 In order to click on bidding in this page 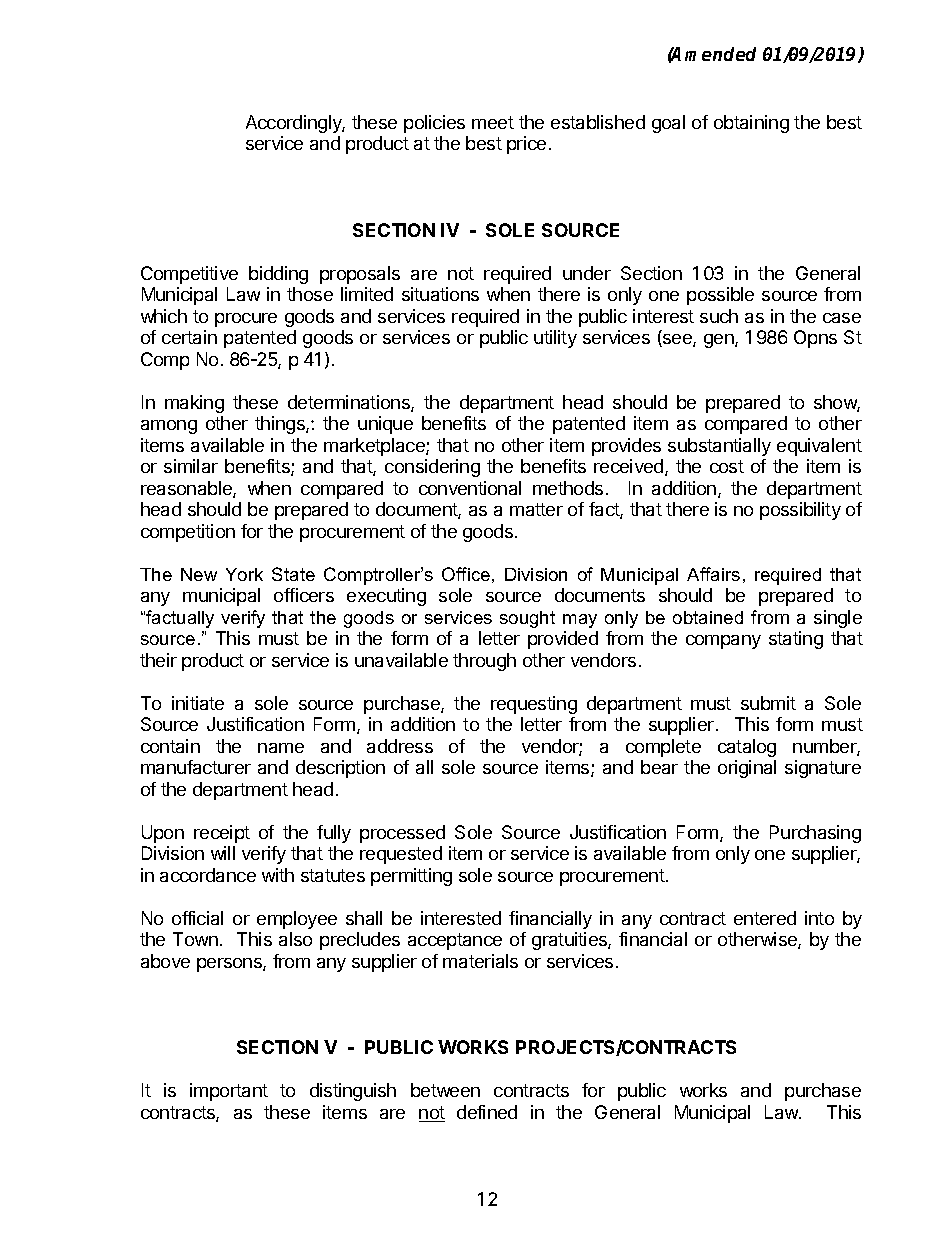, I will do `click(278, 275)`.
